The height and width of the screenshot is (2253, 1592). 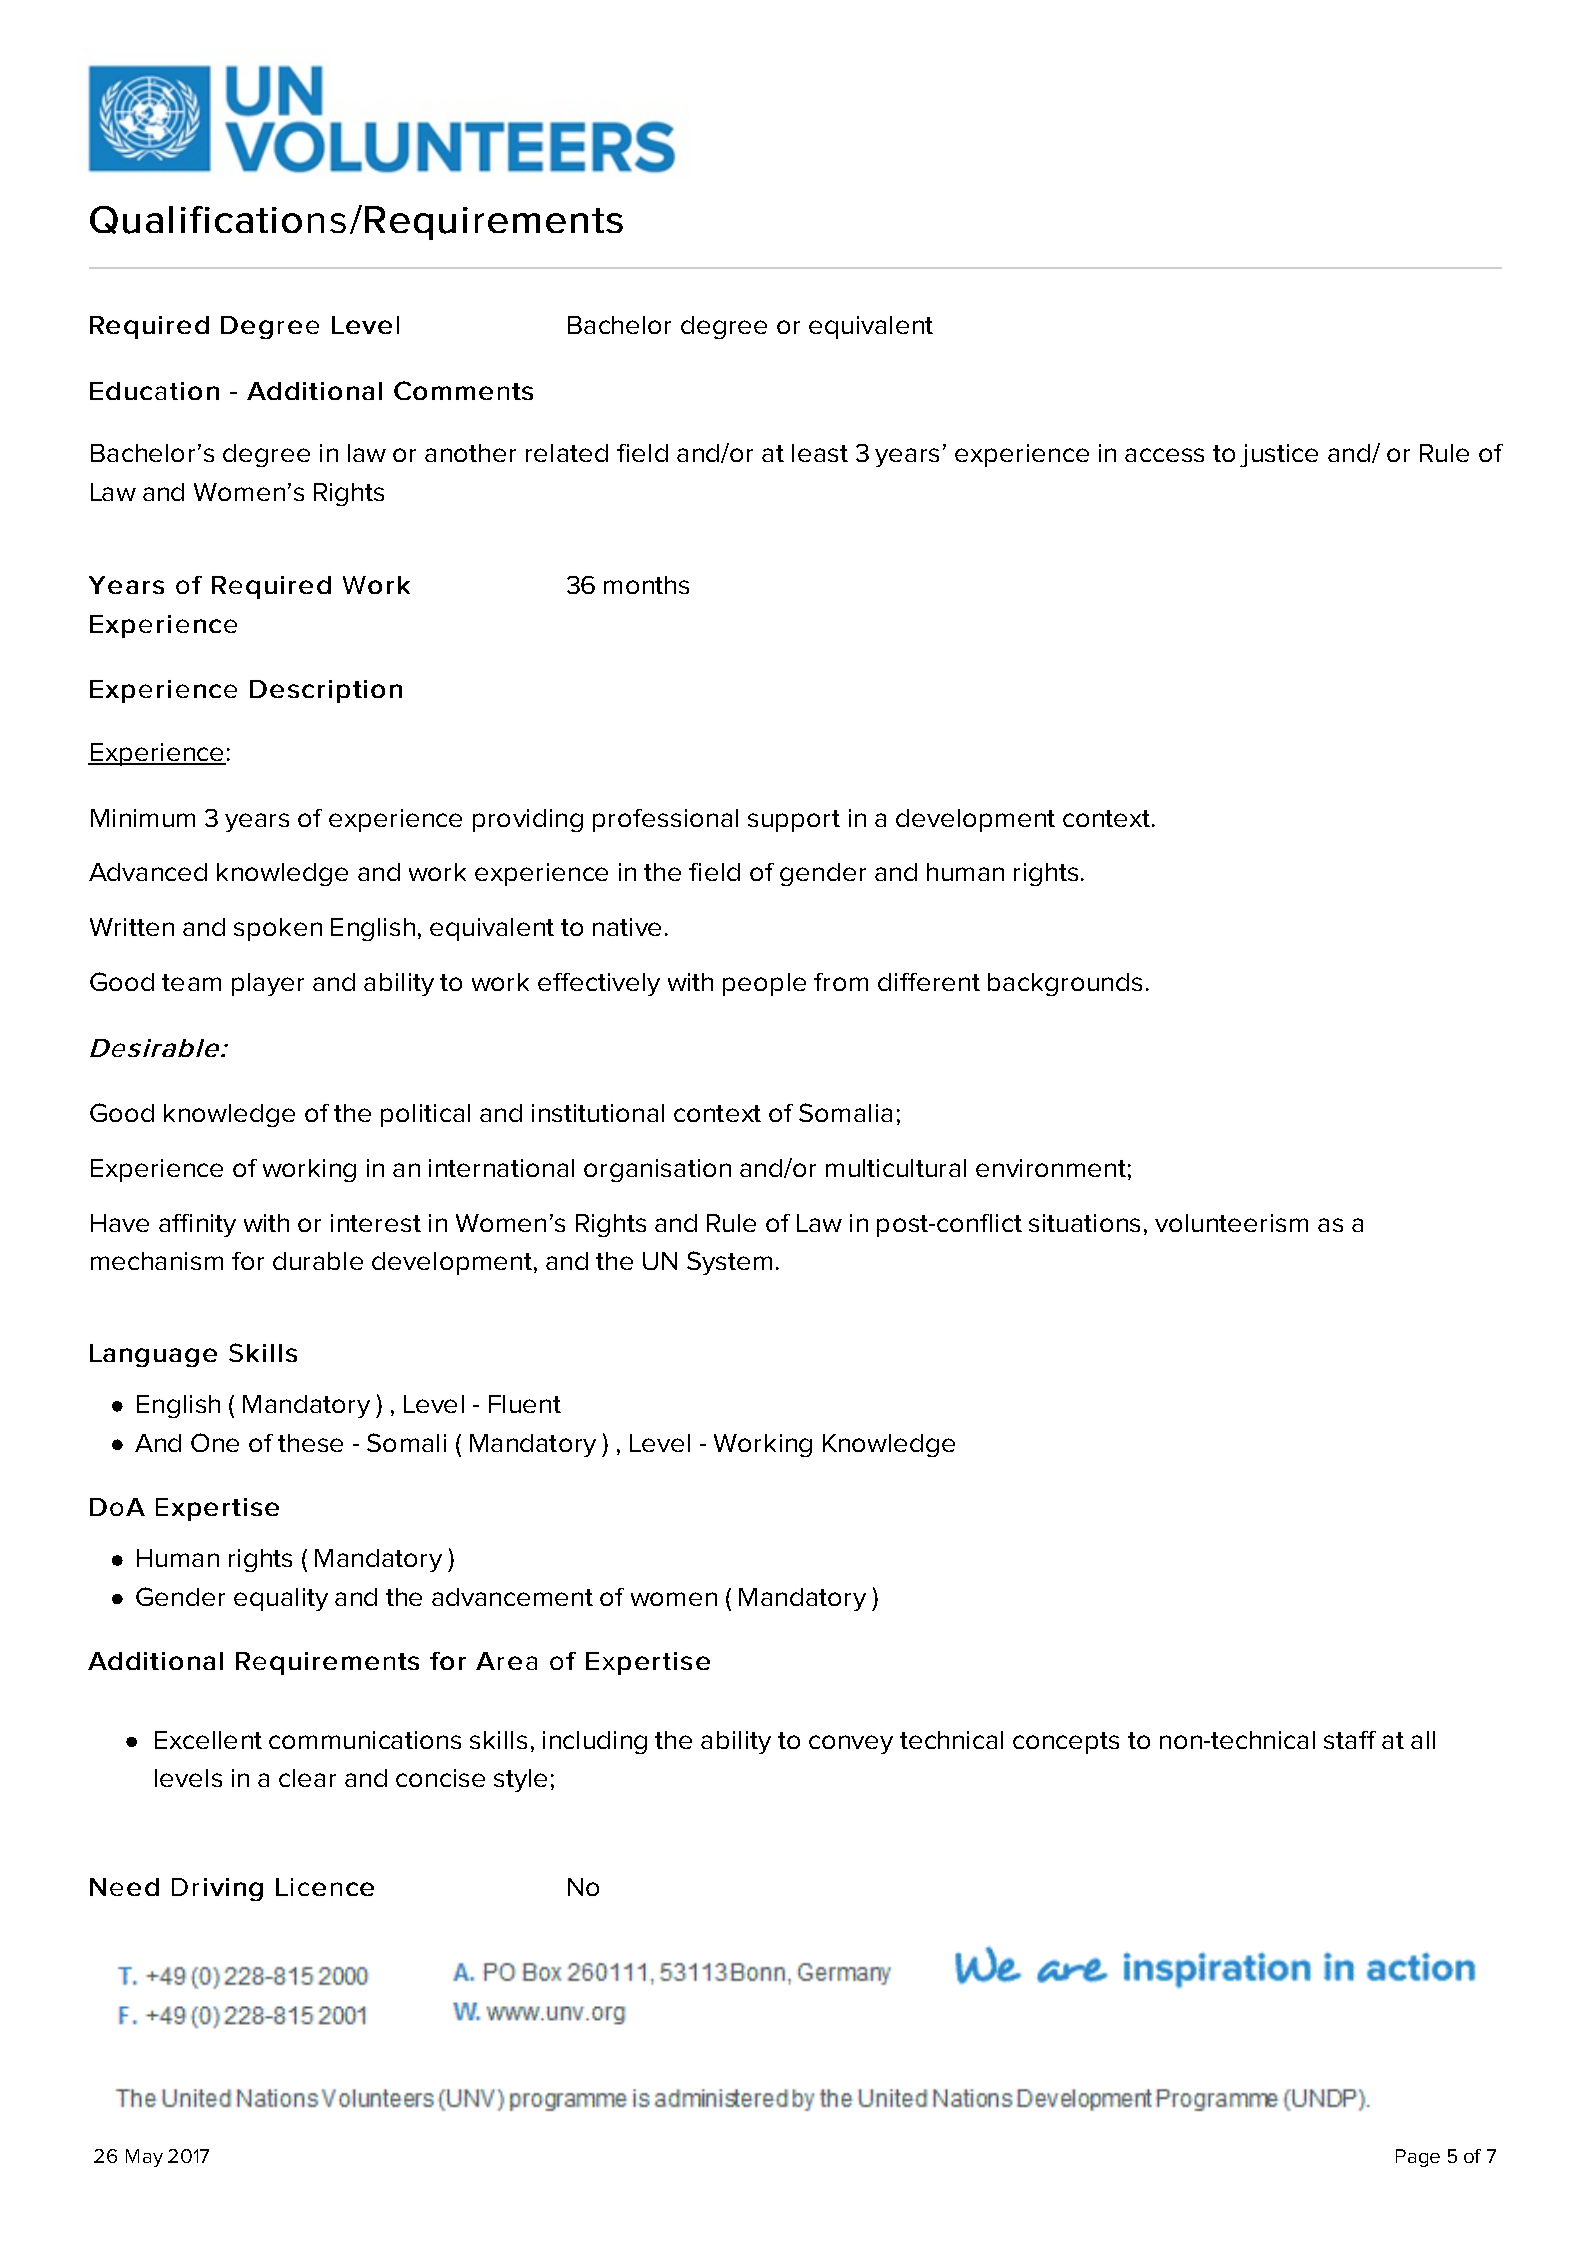 I want to click on justice, so click(x=1279, y=455).
